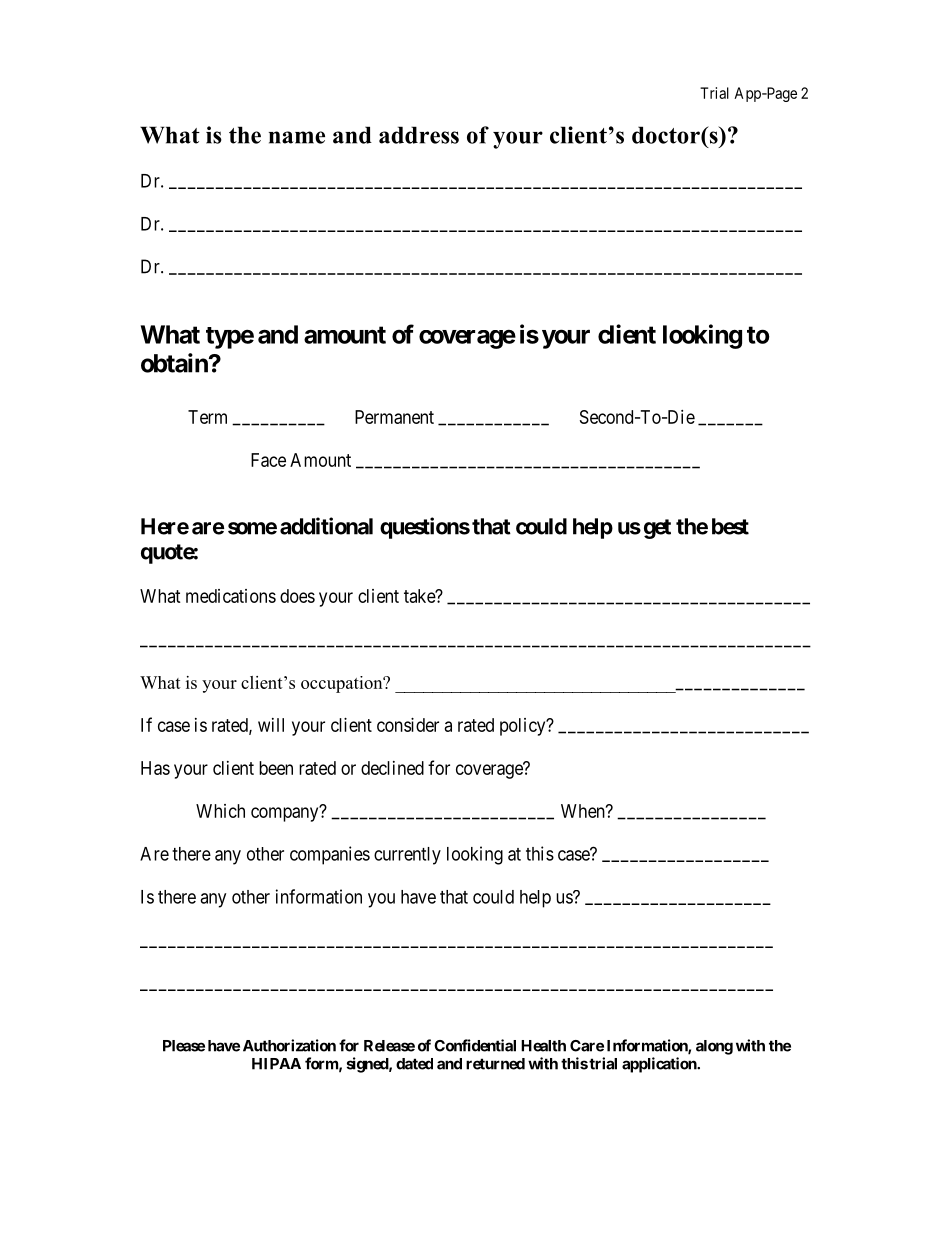 This screenshot has height=1233, width=952. What do you see at coordinates (524, 727) in the screenshot?
I see `policy` at bounding box center [524, 727].
